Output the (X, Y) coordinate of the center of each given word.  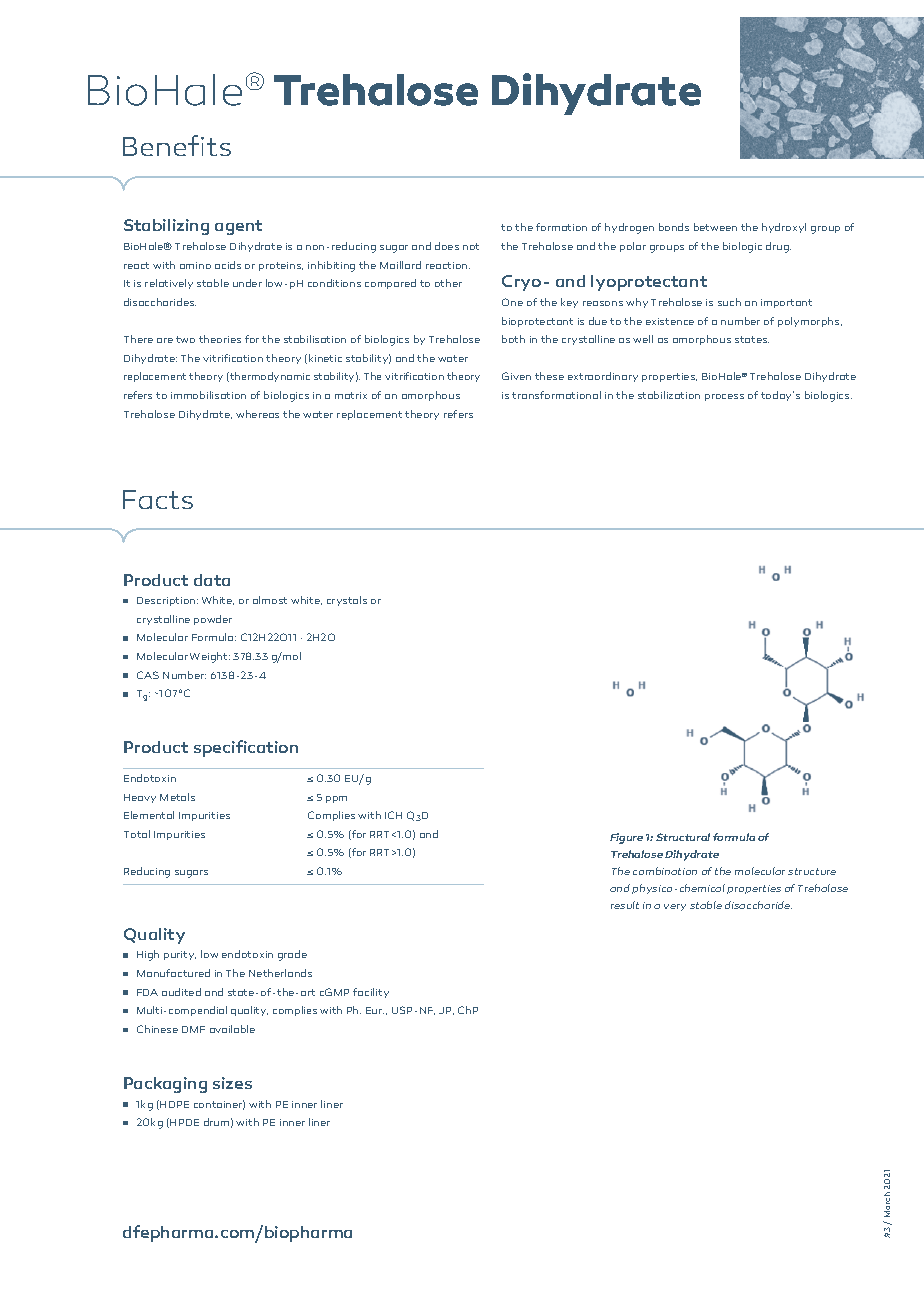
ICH (393, 815)
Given (516, 376)
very (675, 907)
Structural (683, 837)
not (471, 246)
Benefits (177, 145)
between (715, 227)
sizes (232, 1083)
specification (246, 748)
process (724, 397)
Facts (158, 499)
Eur (375, 1010)
